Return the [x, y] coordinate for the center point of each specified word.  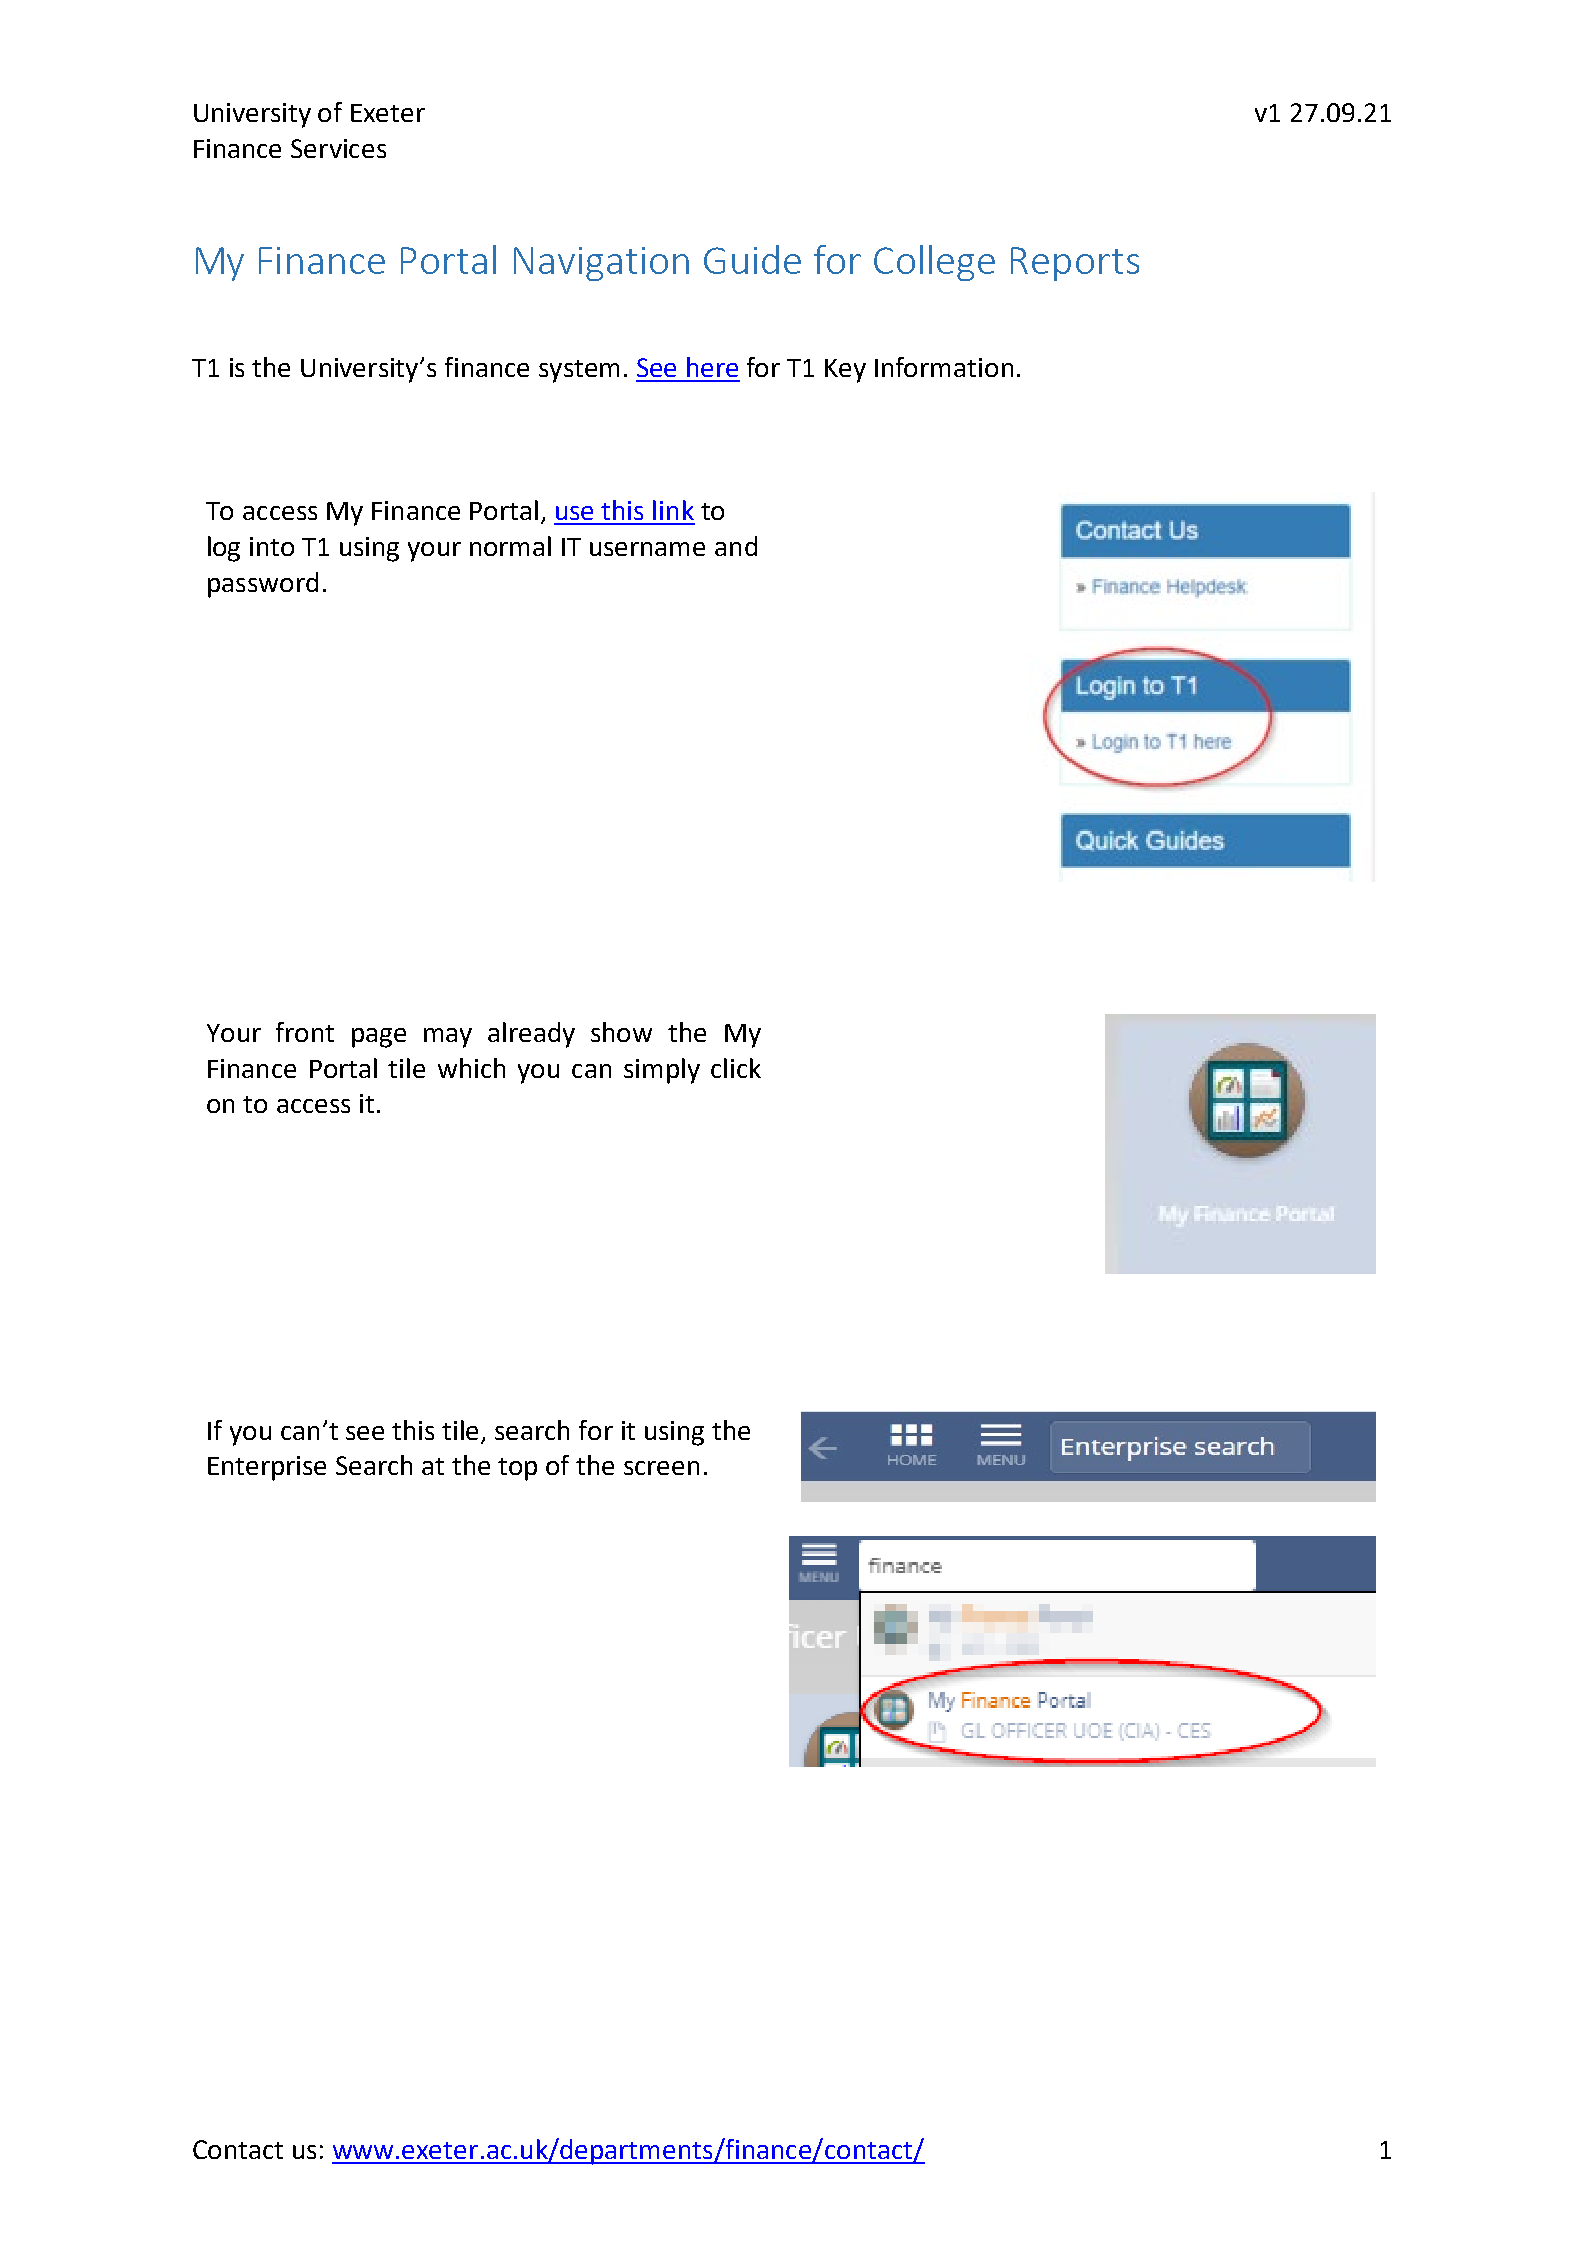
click [736, 1068]
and [736, 546]
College [934, 263]
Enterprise [267, 1468]
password [263, 585]
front [305, 1032]
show [621, 1032]
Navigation [601, 264]
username [647, 549]
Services [338, 148]
